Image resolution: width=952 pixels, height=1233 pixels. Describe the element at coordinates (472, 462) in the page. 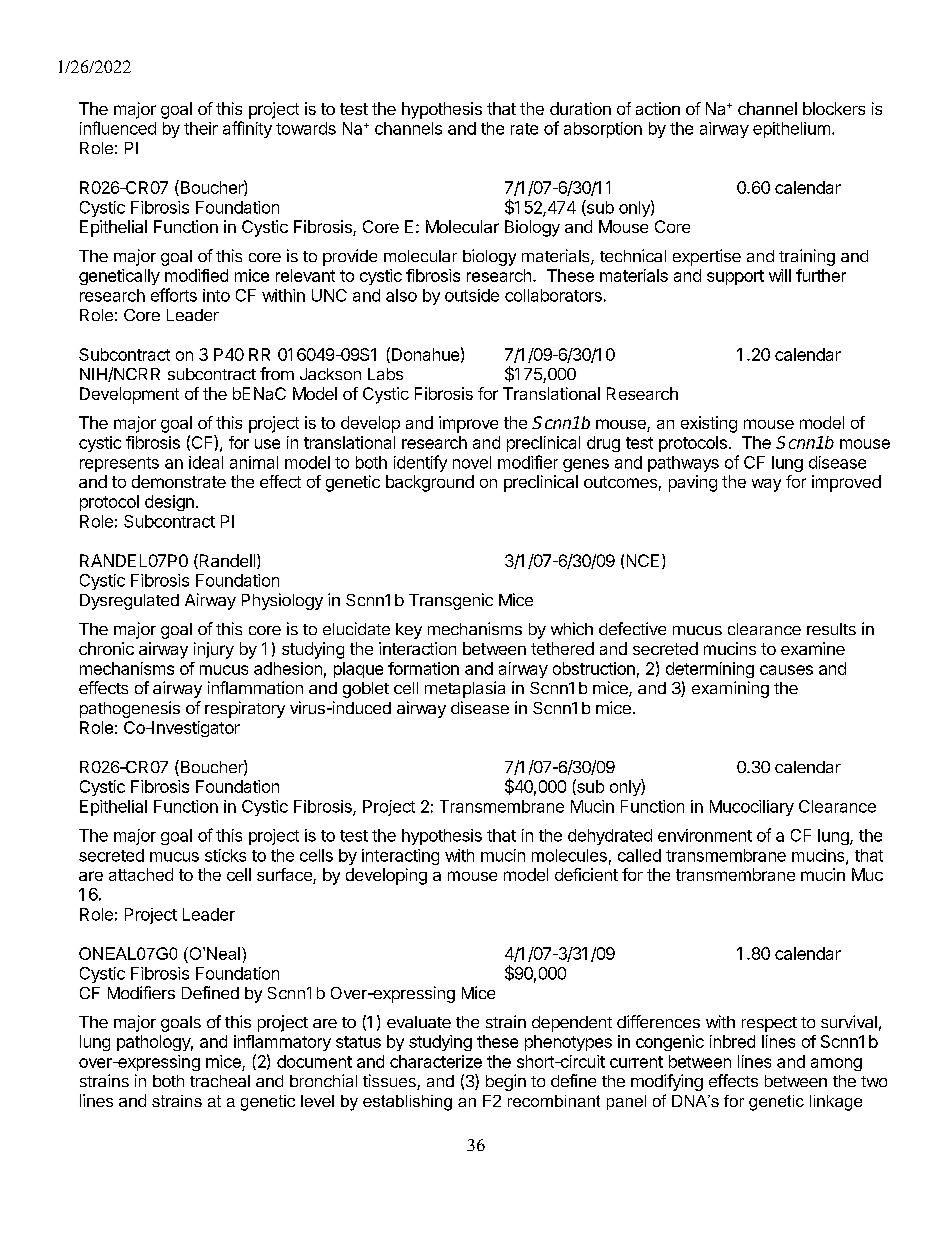

I see `novel` at that location.
